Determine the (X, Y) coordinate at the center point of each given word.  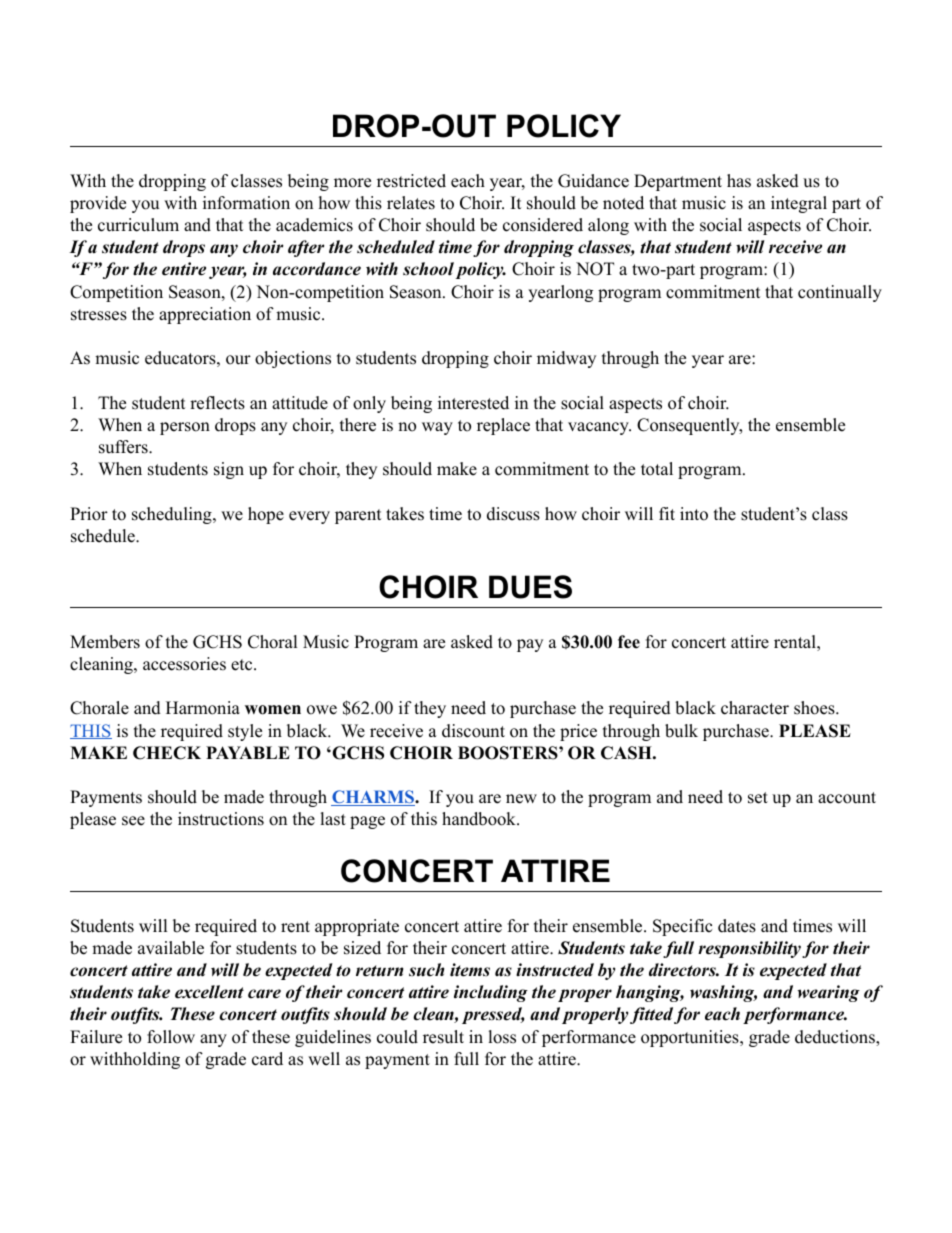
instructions (221, 819)
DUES (530, 587)
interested (473, 403)
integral (799, 204)
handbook (480, 819)
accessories (184, 664)
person (185, 428)
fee (629, 642)
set (758, 798)
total (657, 469)
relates (411, 203)
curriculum (138, 225)
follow (171, 1037)
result (443, 1037)
